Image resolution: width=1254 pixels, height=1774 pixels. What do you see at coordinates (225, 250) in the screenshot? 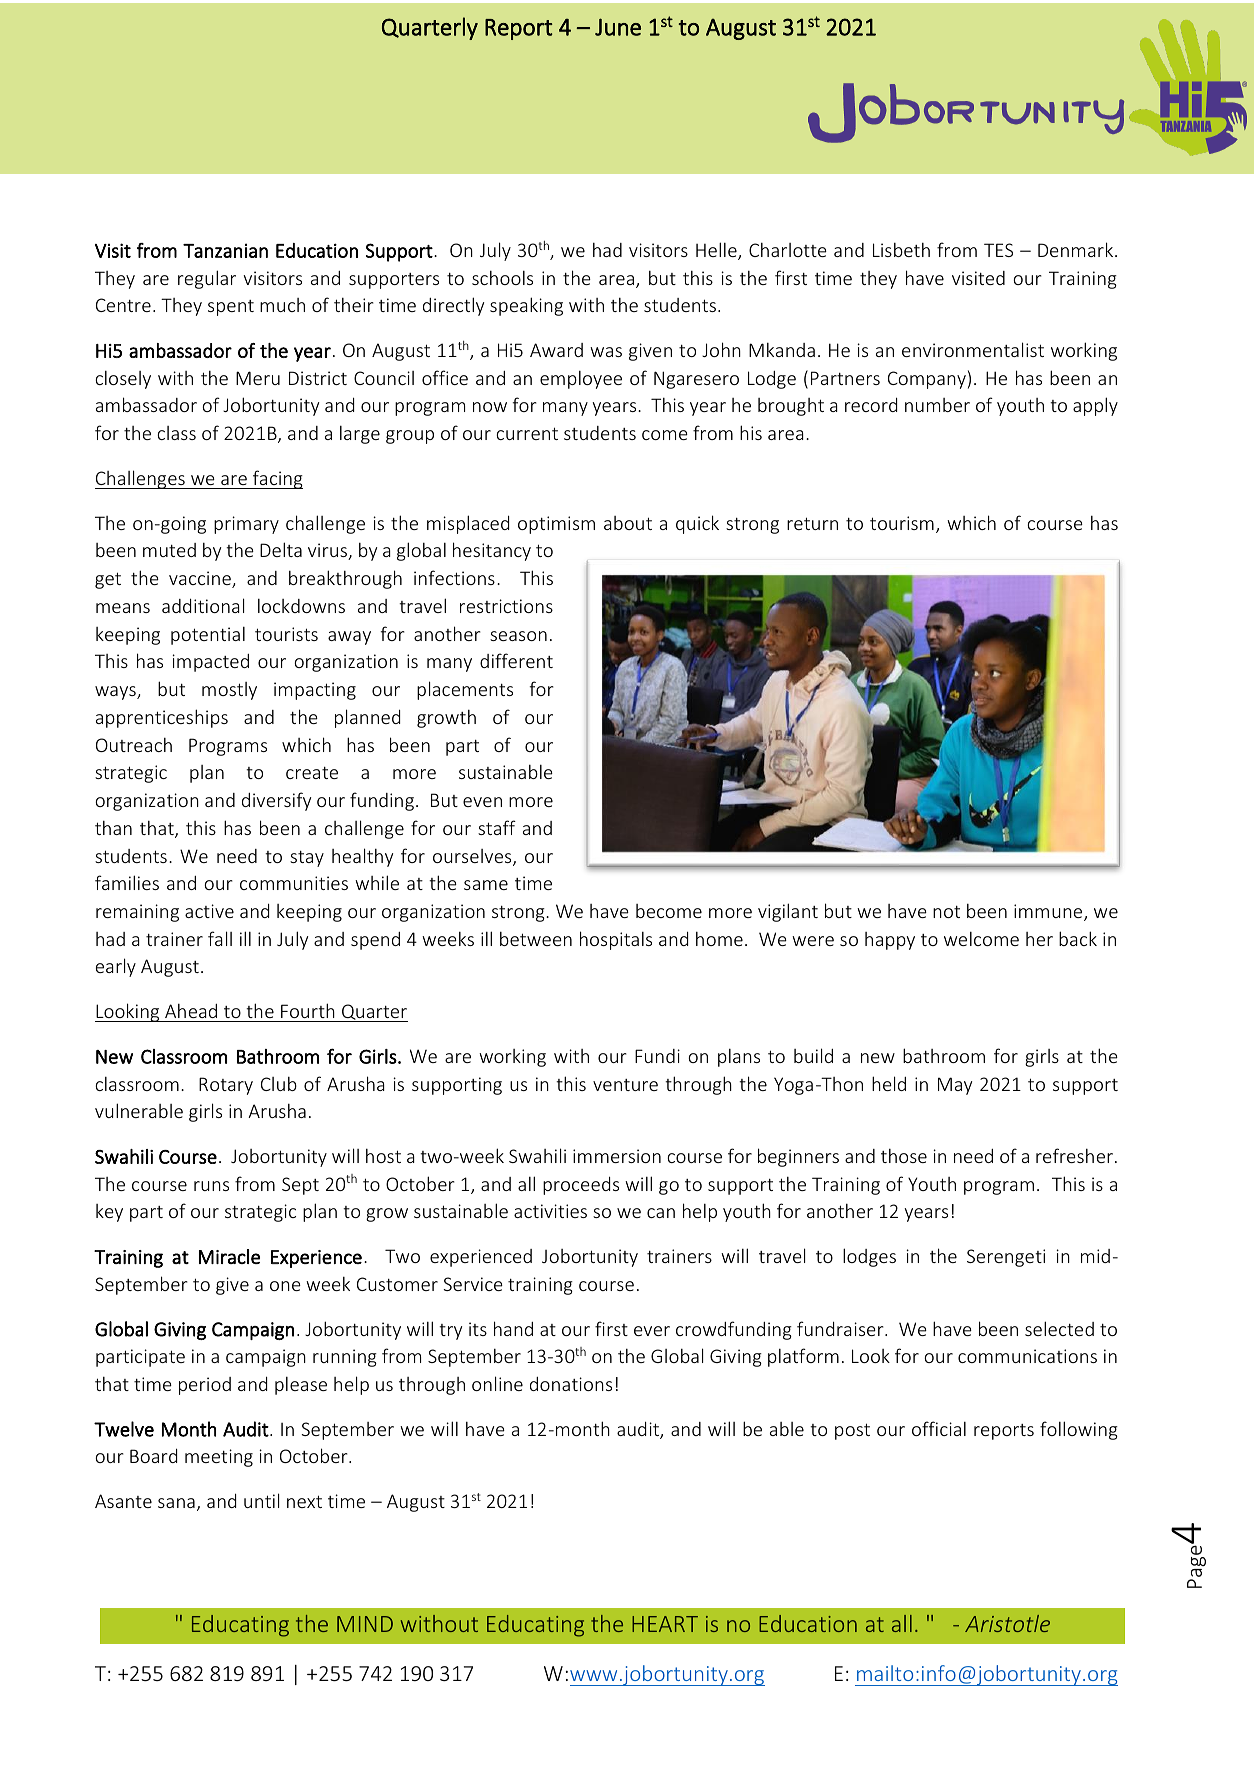
I see `Tanzanian` at bounding box center [225, 250].
